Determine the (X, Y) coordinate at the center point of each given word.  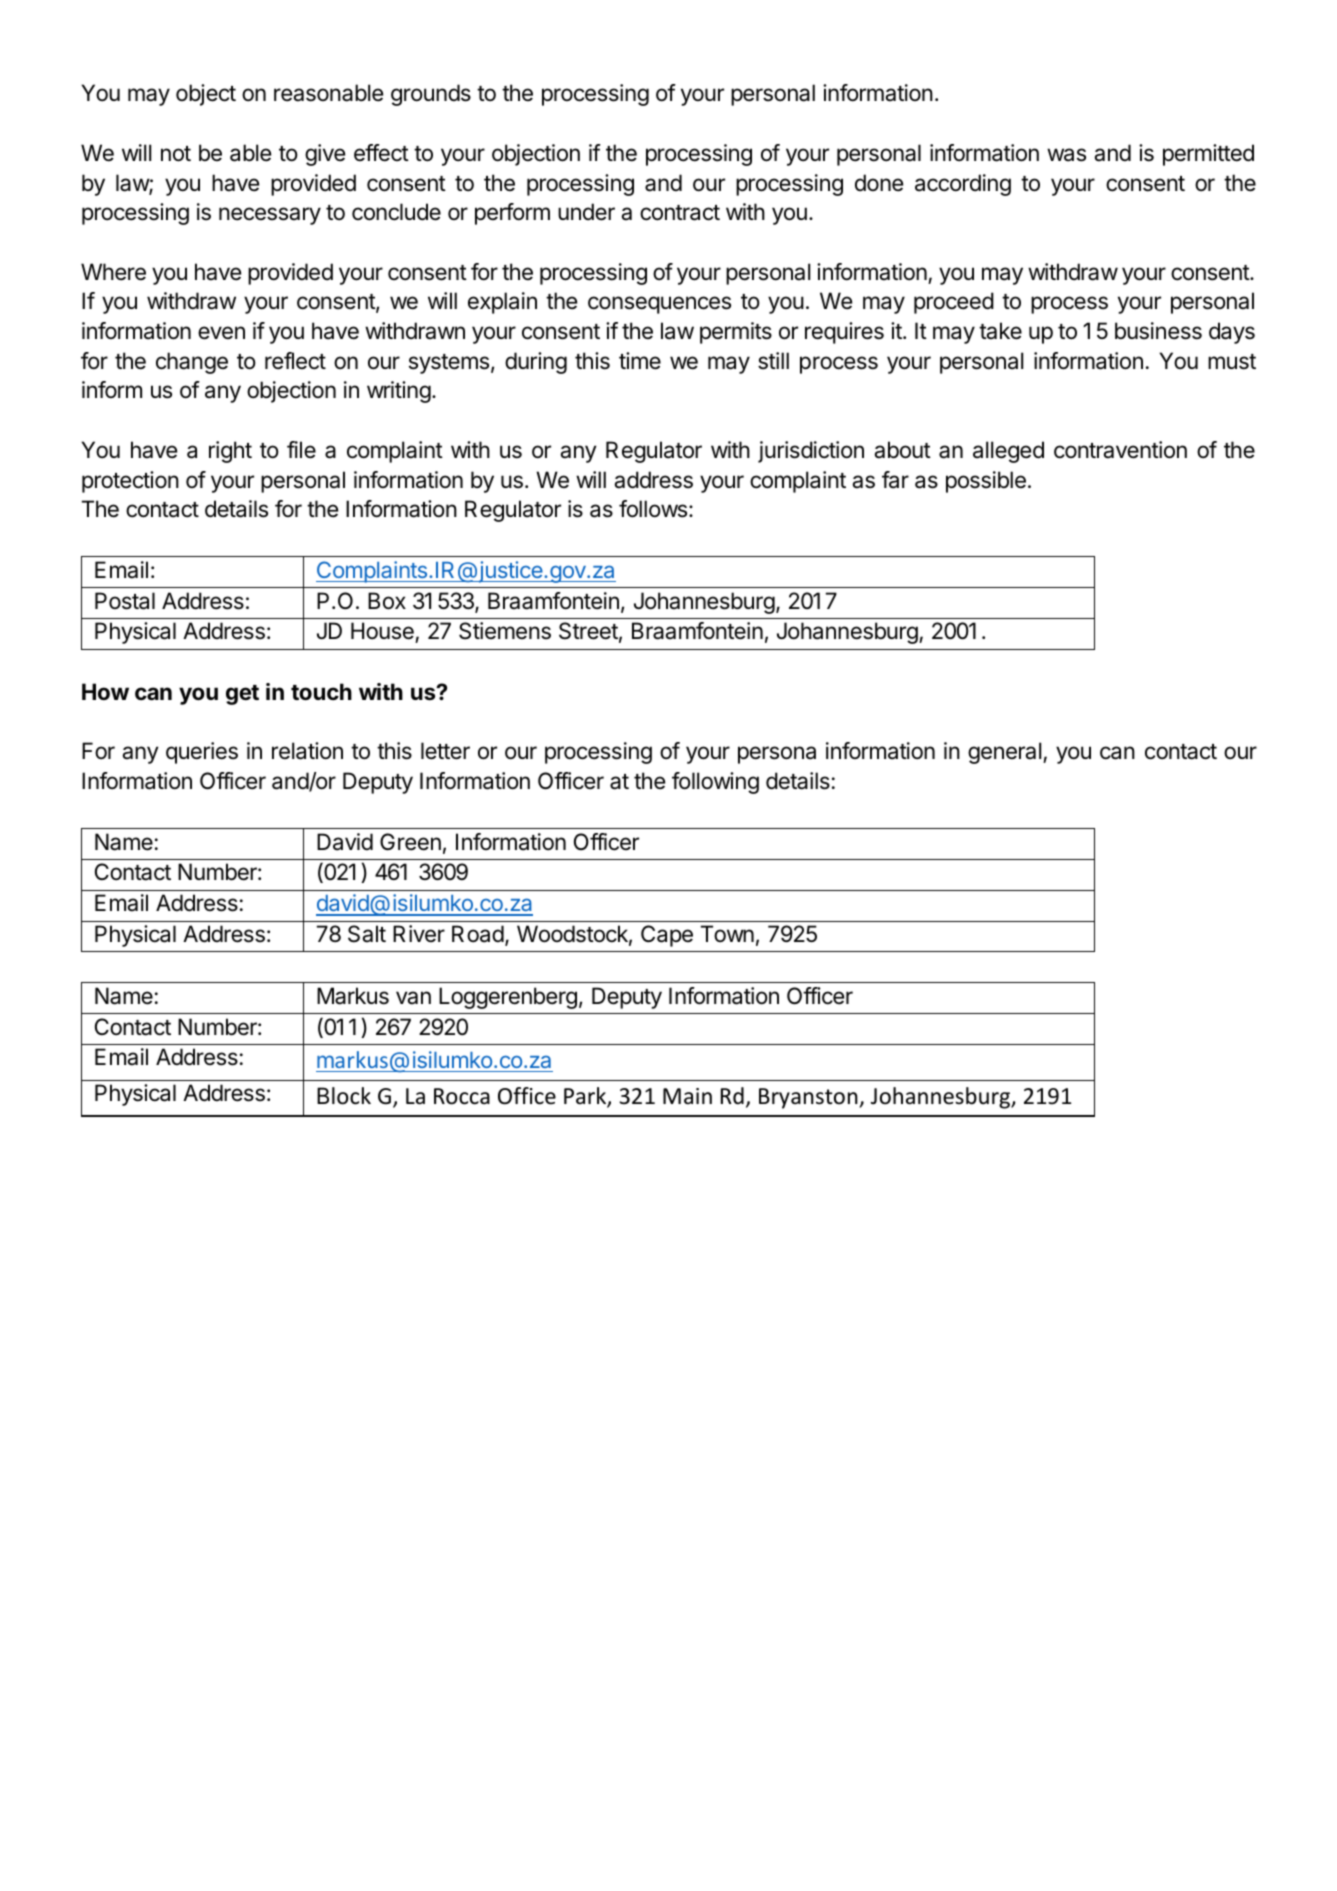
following (715, 783)
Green (410, 842)
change (192, 363)
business (1158, 331)
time (640, 361)
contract (680, 213)
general (1004, 753)
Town (727, 934)
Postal (125, 601)
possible (986, 482)
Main (687, 1096)
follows (654, 509)
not (176, 154)
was (1066, 155)
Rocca (462, 1096)
